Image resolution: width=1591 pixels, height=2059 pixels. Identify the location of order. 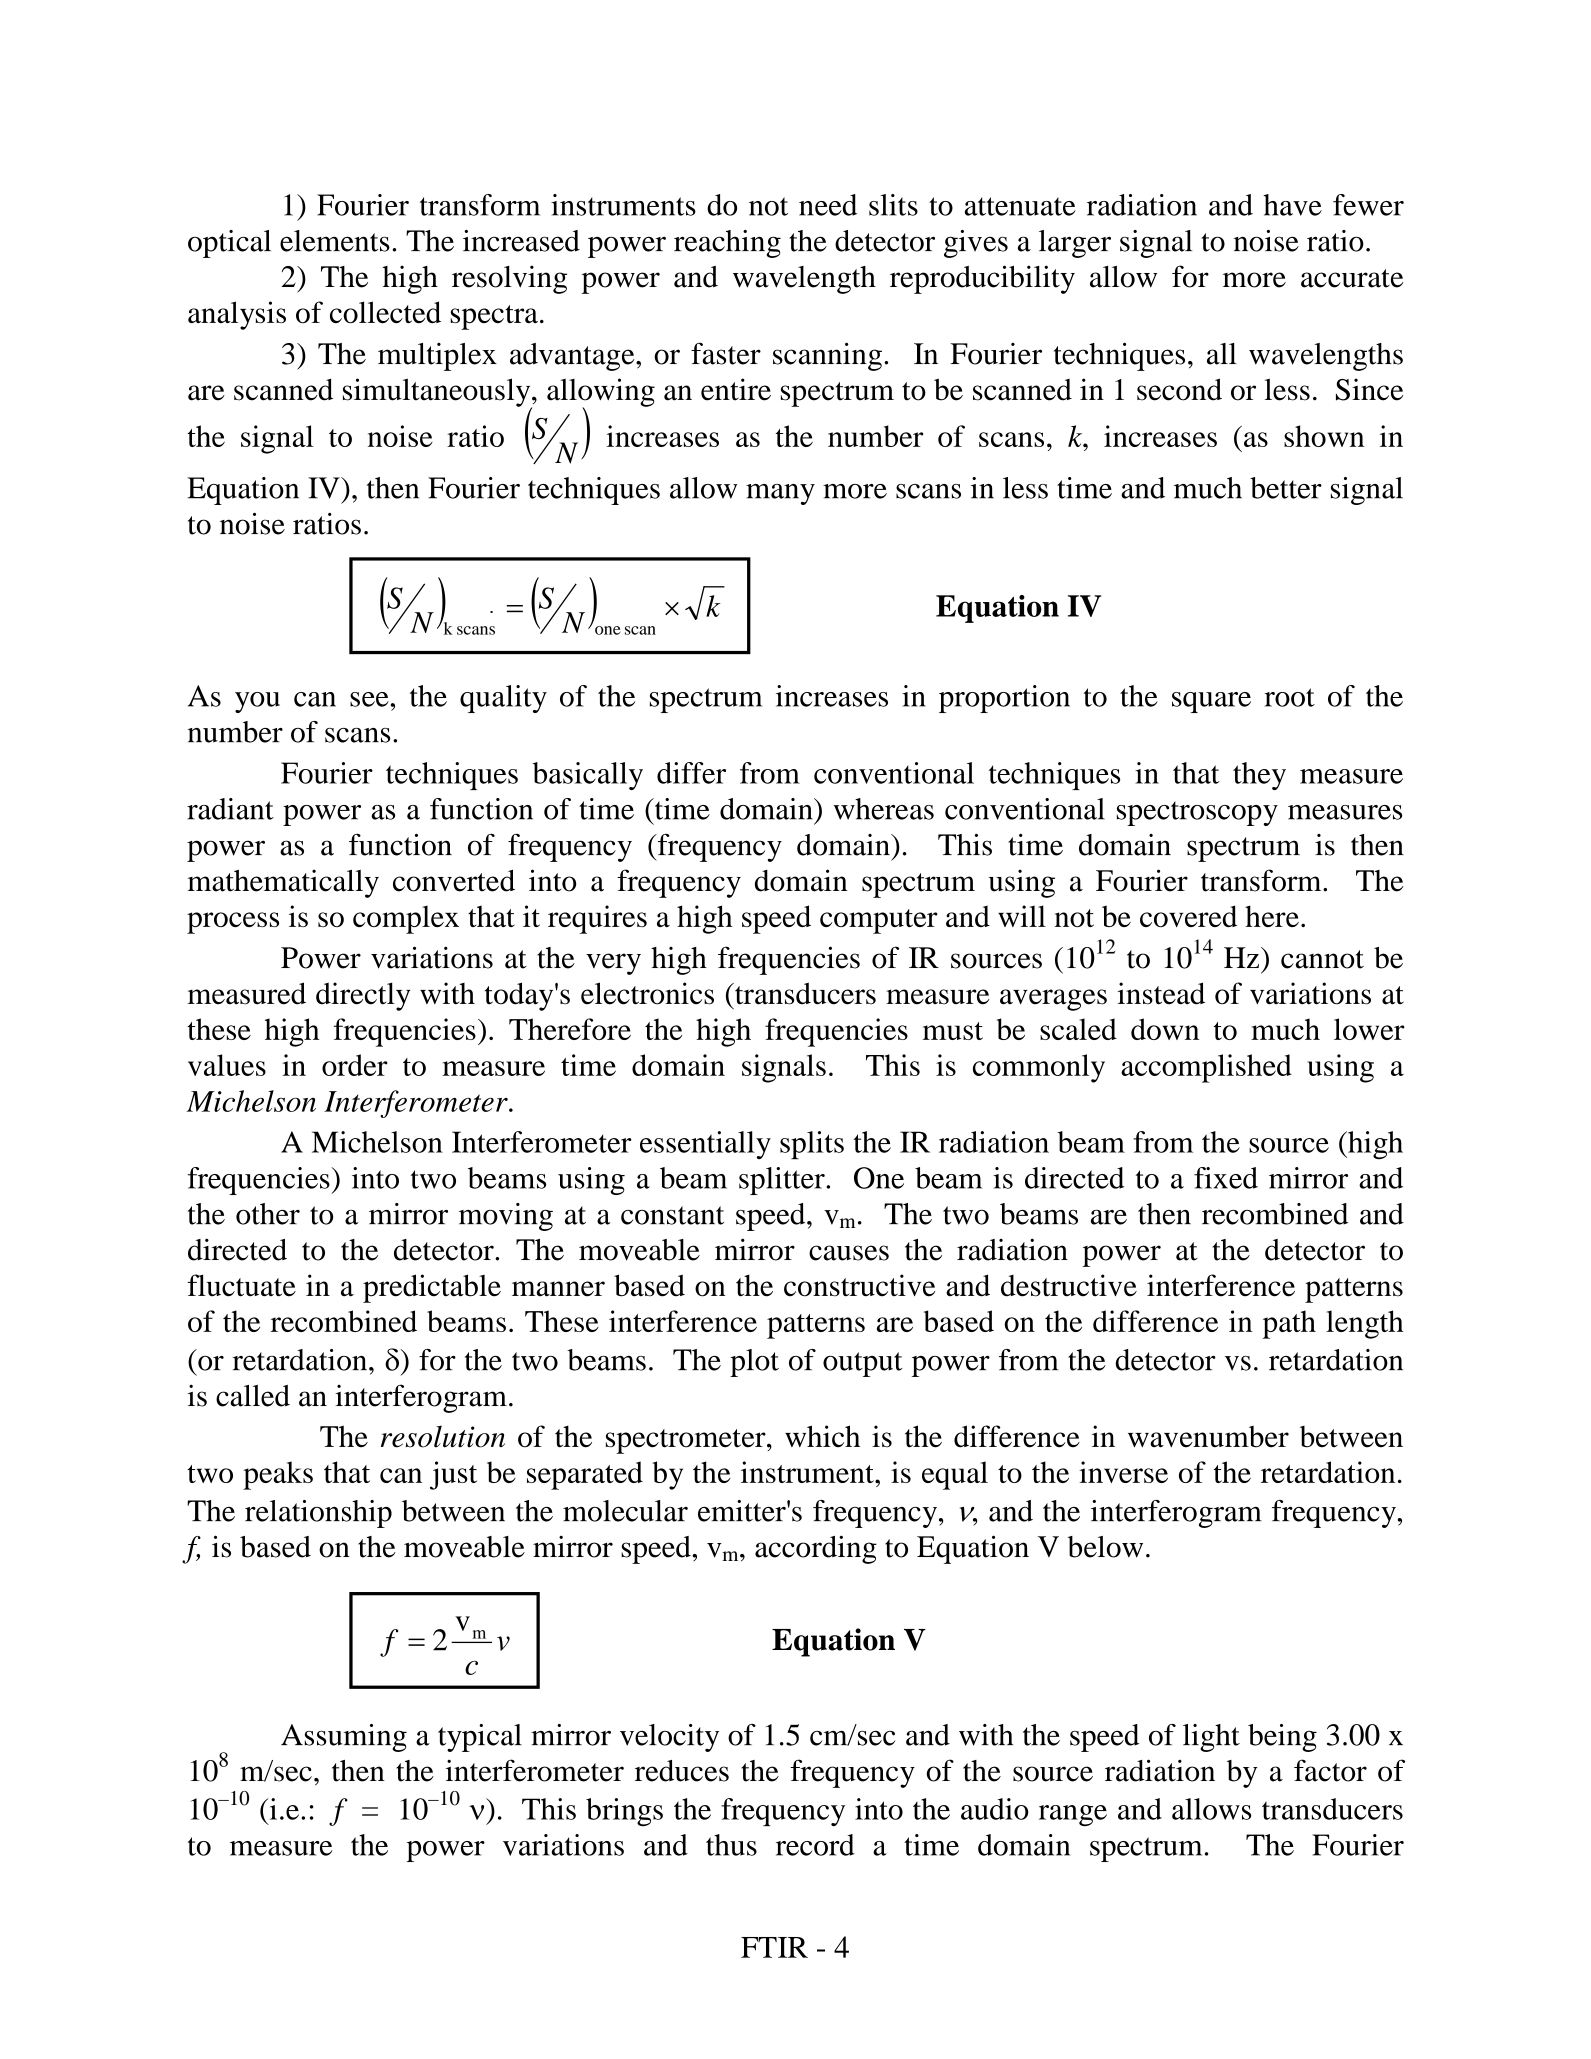
(355, 1065).
